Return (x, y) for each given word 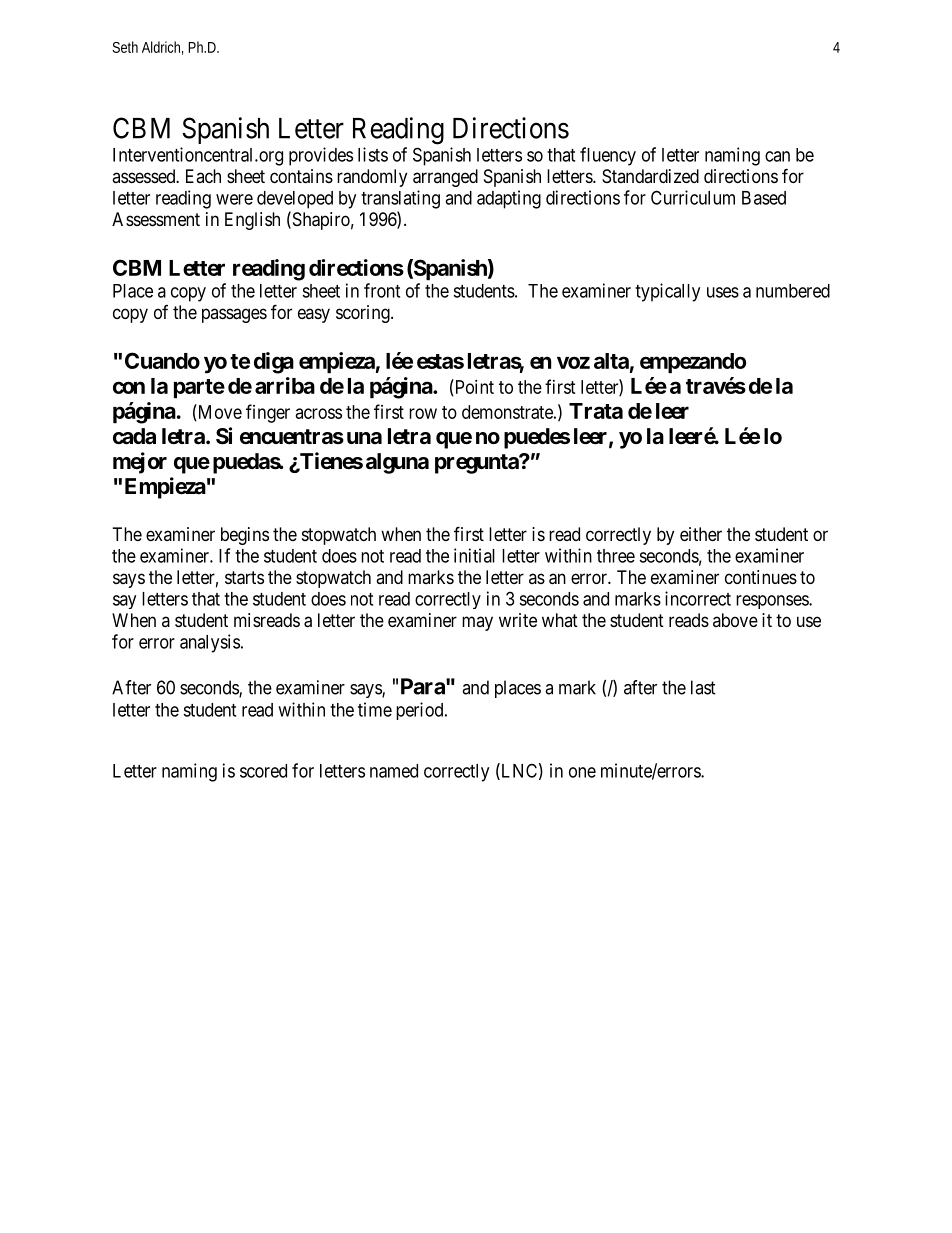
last (703, 687)
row (423, 413)
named (394, 771)
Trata (596, 411)
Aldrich (162, 48)
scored (263, 771)
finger (268, 413)
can (777, 156)
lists (373, 154)
